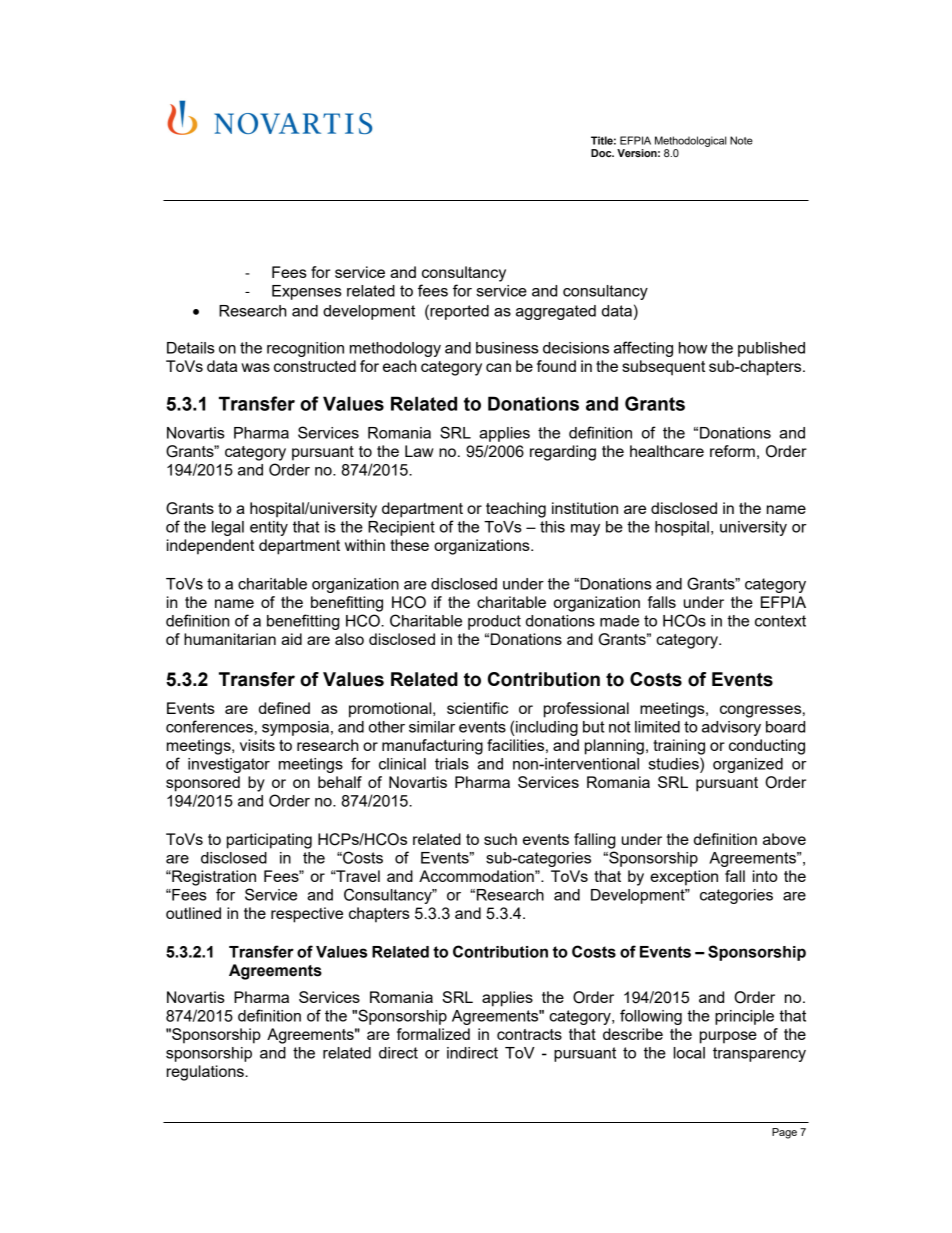 The image size is (952, 1233). Describe the element at coordinates (748, 765) in the image. I see `organized` at that location.
